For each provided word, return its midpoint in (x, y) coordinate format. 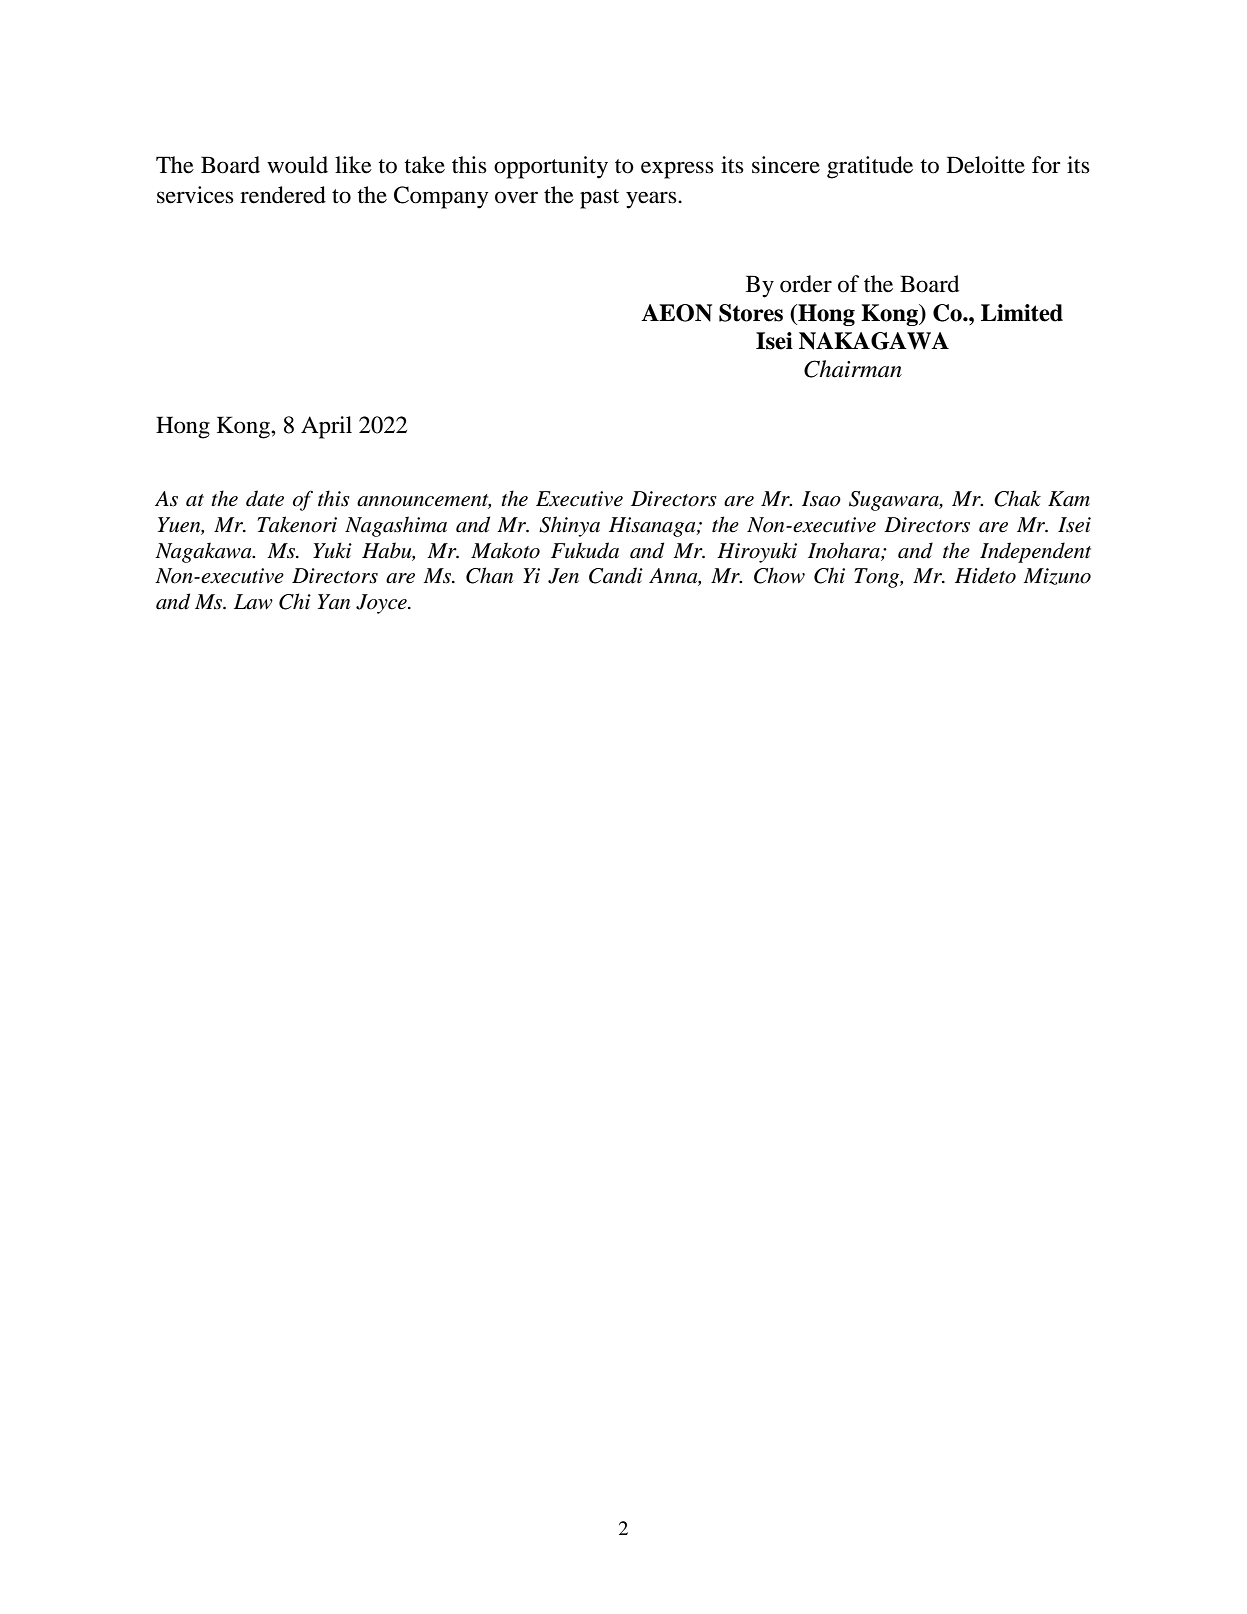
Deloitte (986, 165)
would (297, 165)
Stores (751, 313)
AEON (676, 313)
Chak (1017, 498)
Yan (334, 602)
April (326, 427)
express (677, 170)
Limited (1022, 313)
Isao (821, 499)
